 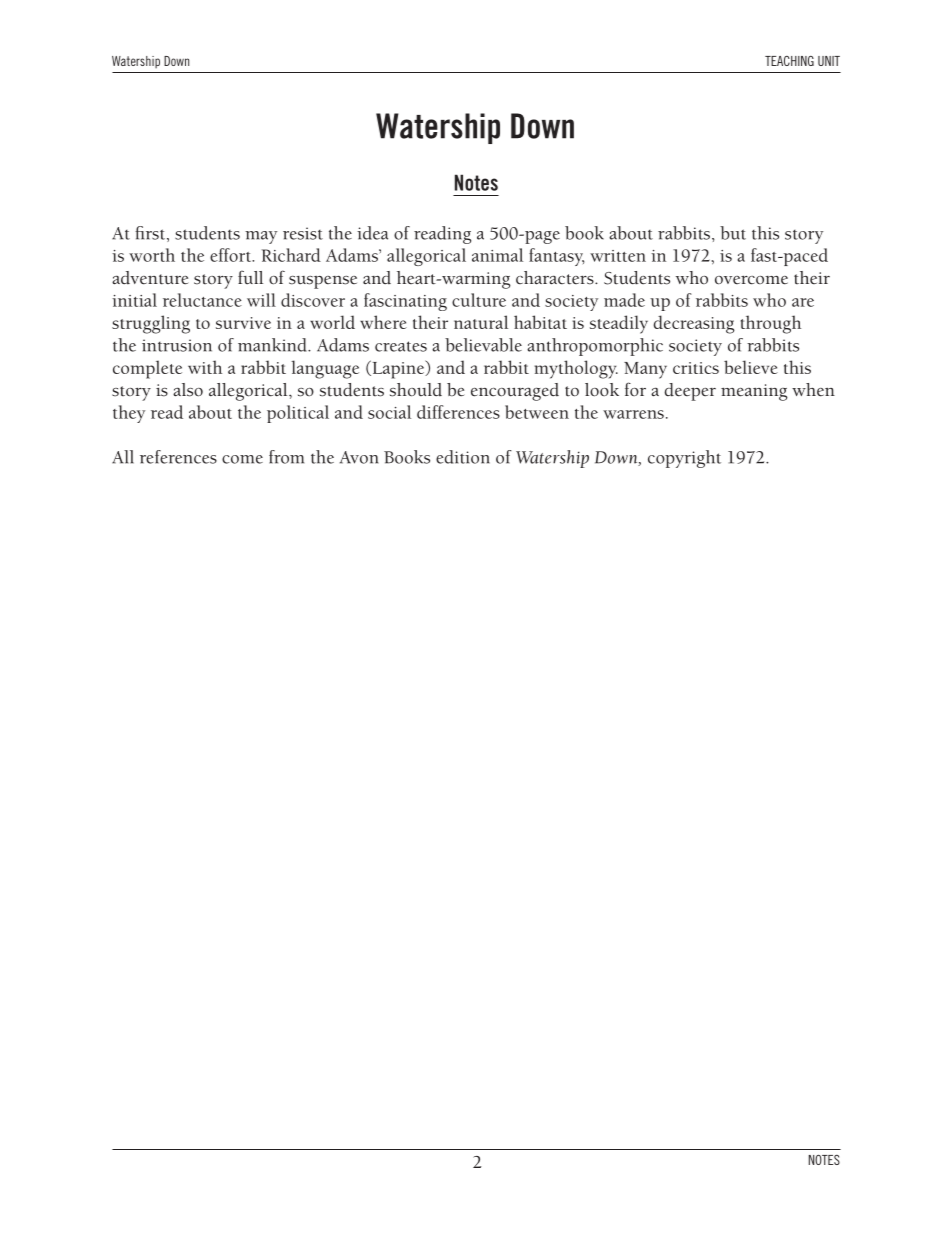 I want to click on through, so click(x=771, y=324).
